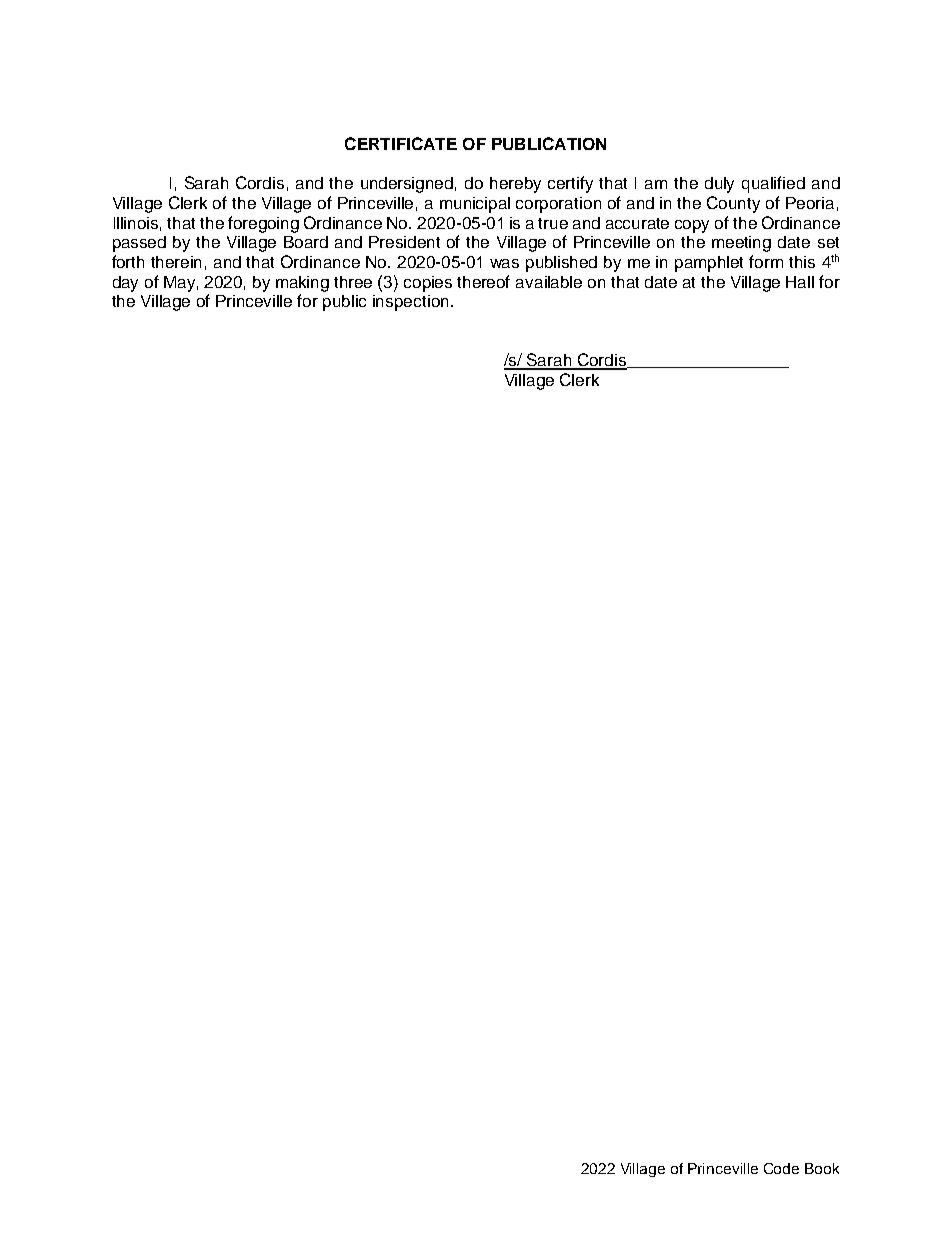 The width and height of the screenshot is (952, 1233). I want to click on duly, so click(719, 185).
